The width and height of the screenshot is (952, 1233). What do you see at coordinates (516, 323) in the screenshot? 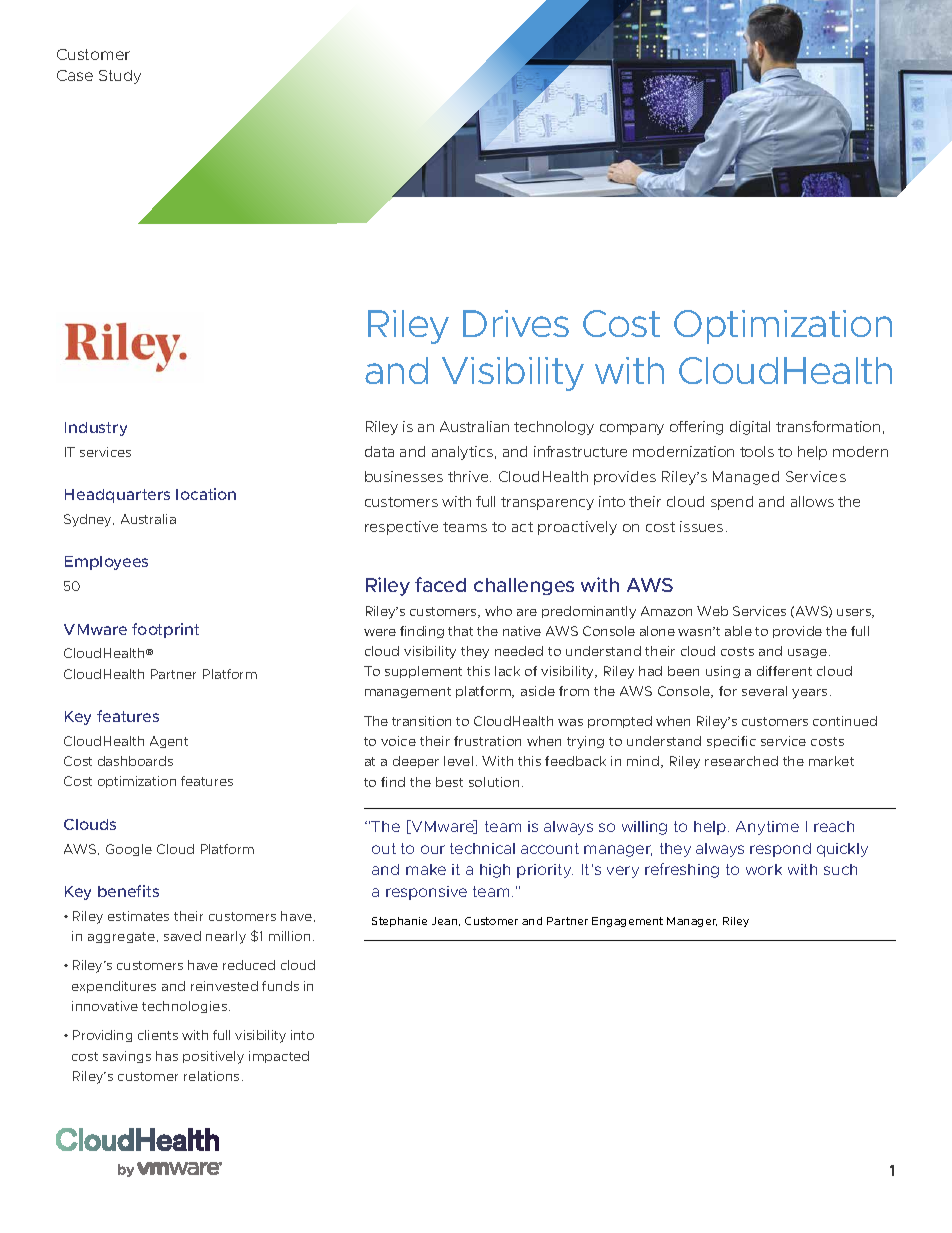
I see `Drives` at bounding box center [516, 323].
